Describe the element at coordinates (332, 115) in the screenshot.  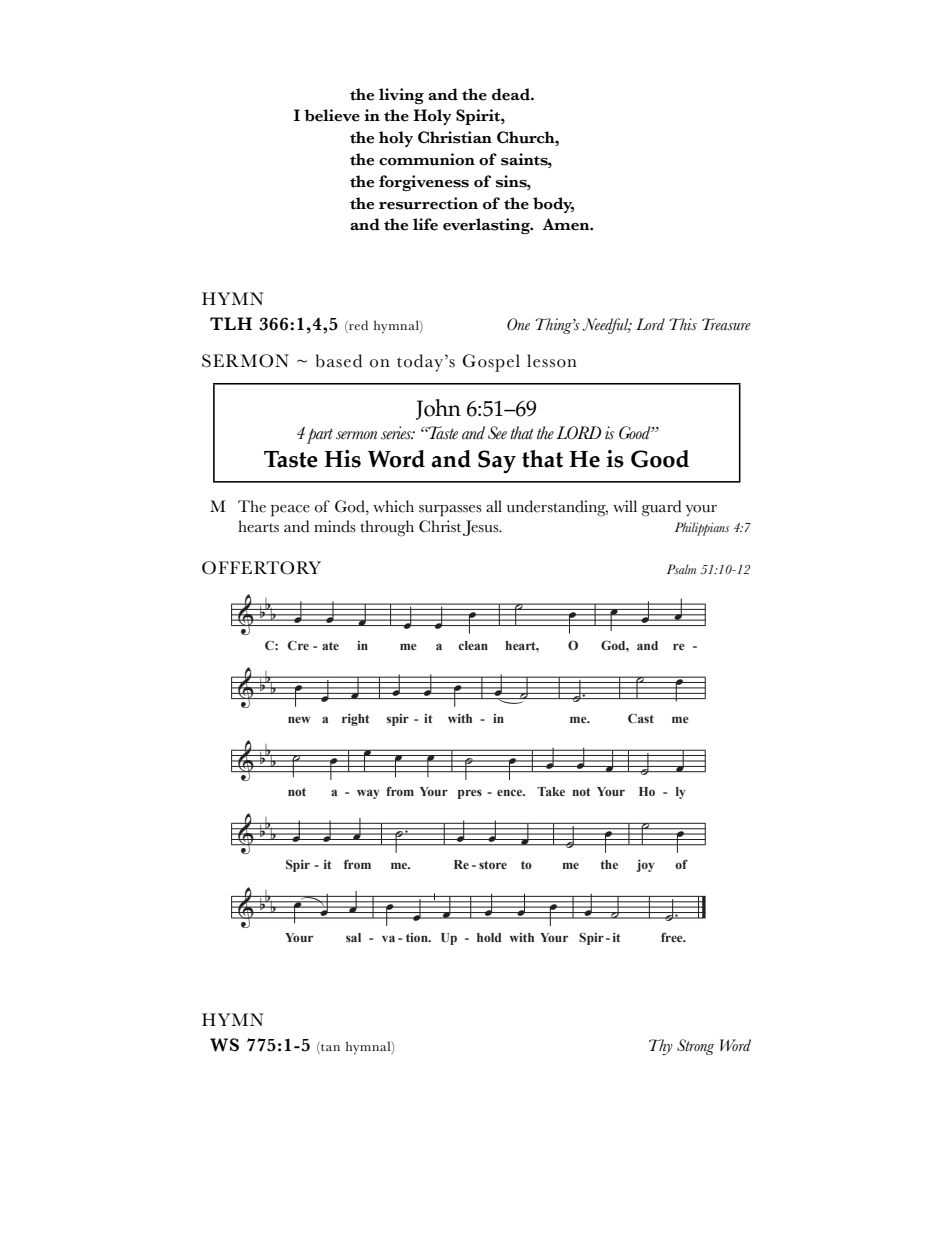
I see `believe` at that location.
